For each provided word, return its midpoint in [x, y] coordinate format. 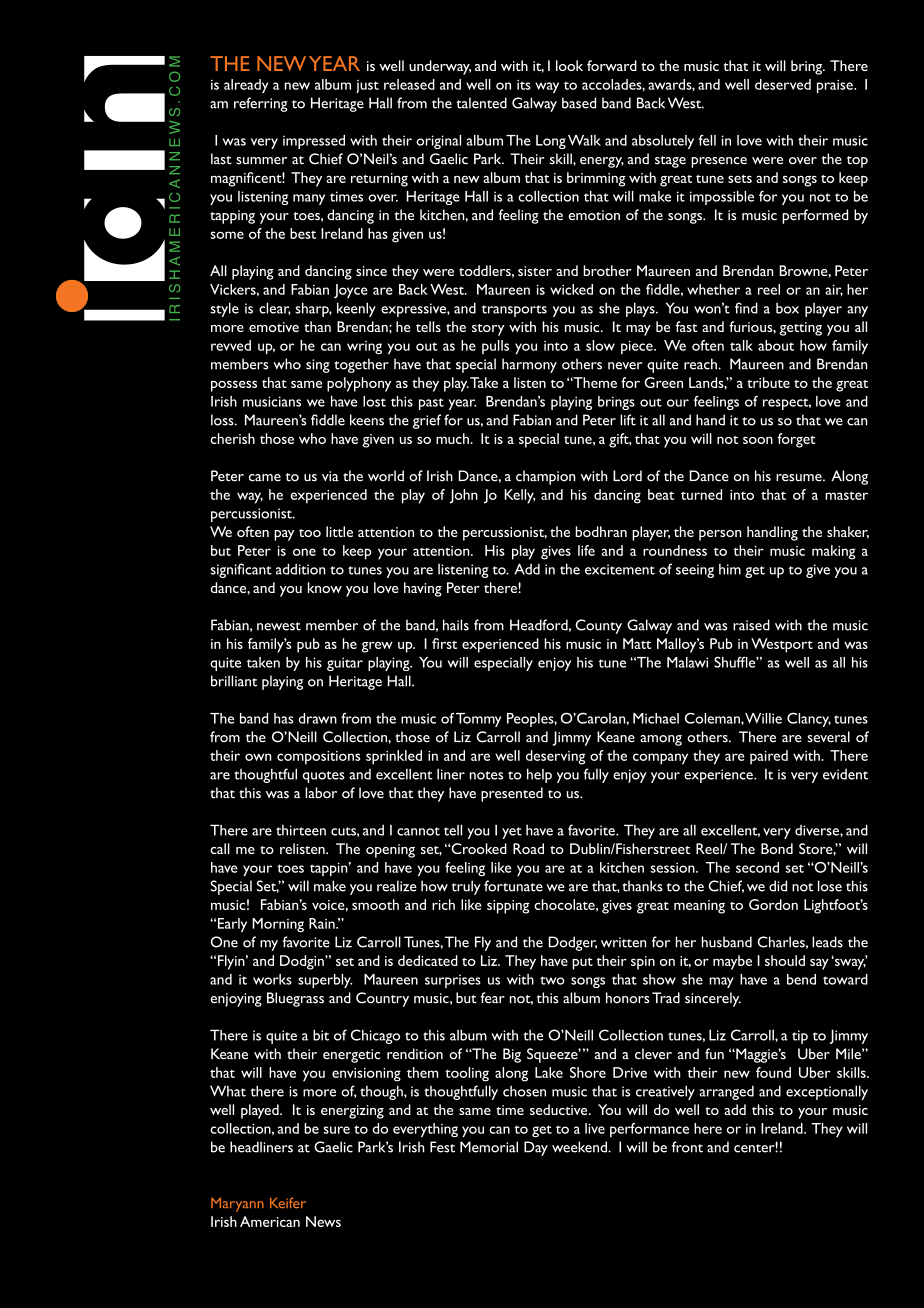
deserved [783, 84]
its [524, 85]
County [598, 626]
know [325, 587]
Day [536, 1148]
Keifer [288, 1202]
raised [751, 625]
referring [261, 104]
